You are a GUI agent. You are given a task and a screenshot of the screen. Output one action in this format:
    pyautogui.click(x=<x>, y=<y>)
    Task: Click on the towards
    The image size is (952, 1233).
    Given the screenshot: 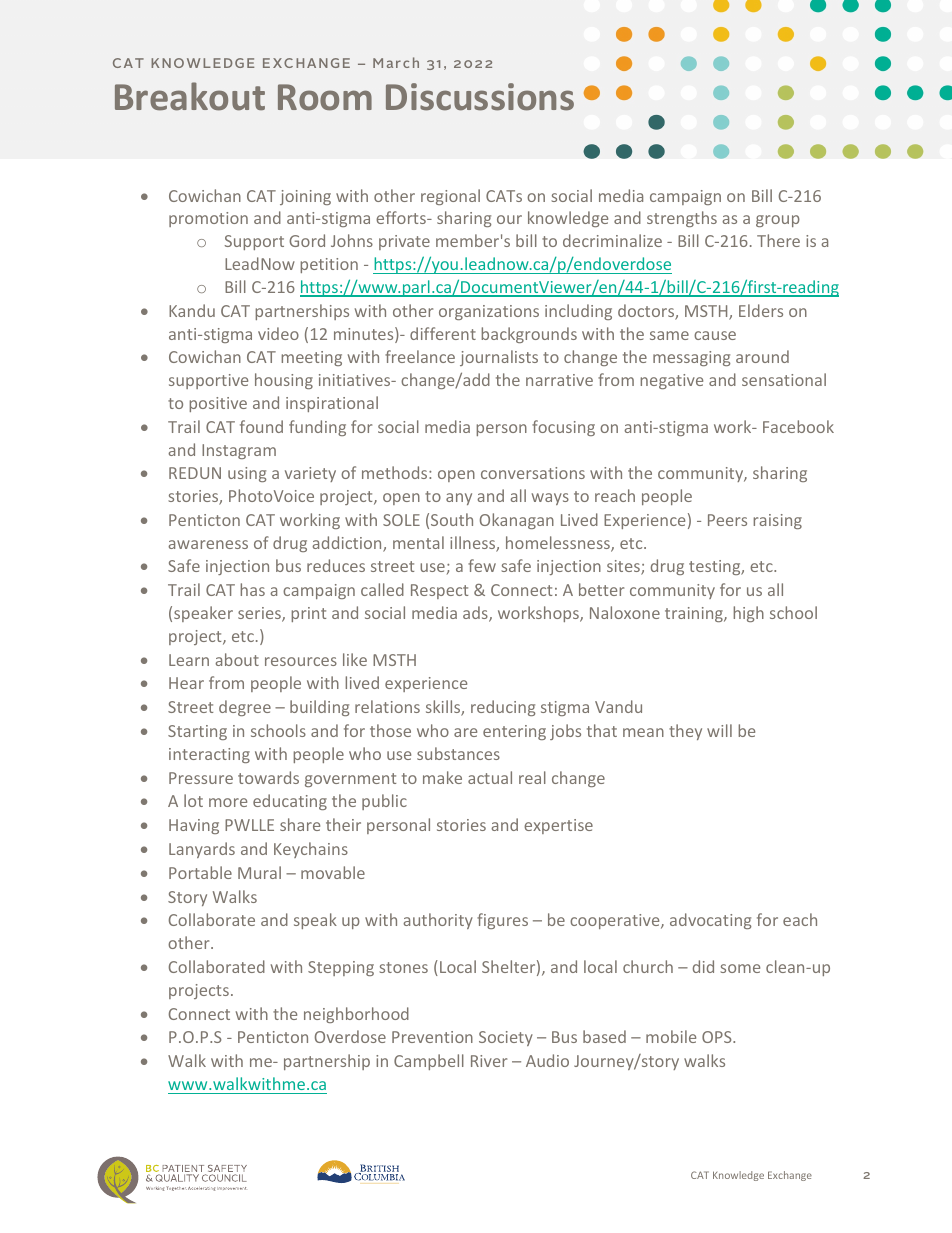 What is the action you would take?
    pyautogui.click(x=268, y=777)
